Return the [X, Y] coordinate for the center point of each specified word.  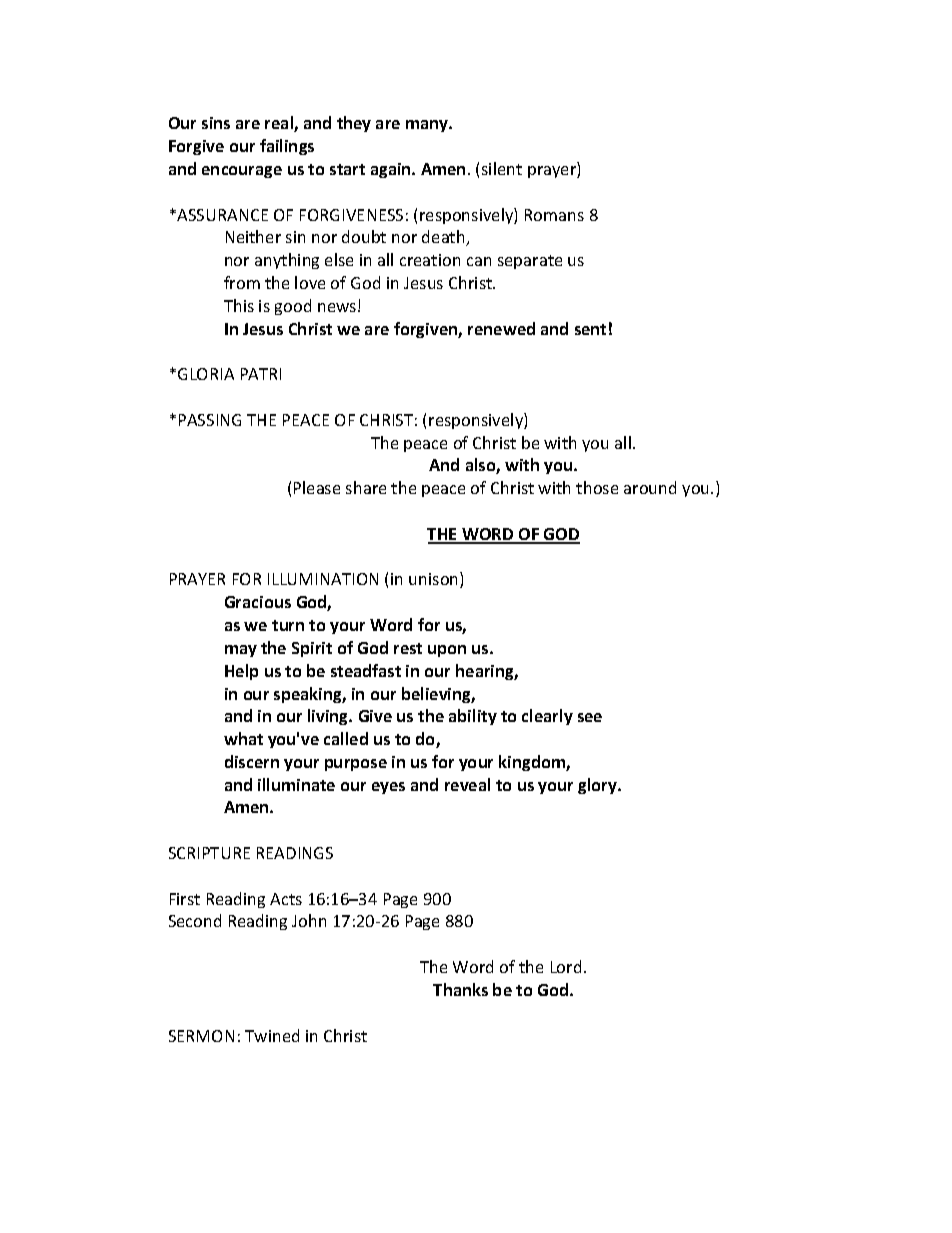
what [243, 738]
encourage [242, 172]
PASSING [210, 420]
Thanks [460, 989]
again [392, 170]
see [590, 717]
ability [473, 717]
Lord [566, 966]
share [366, 487]
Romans [554, 215]
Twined [272, 1035]
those [597, 487]
